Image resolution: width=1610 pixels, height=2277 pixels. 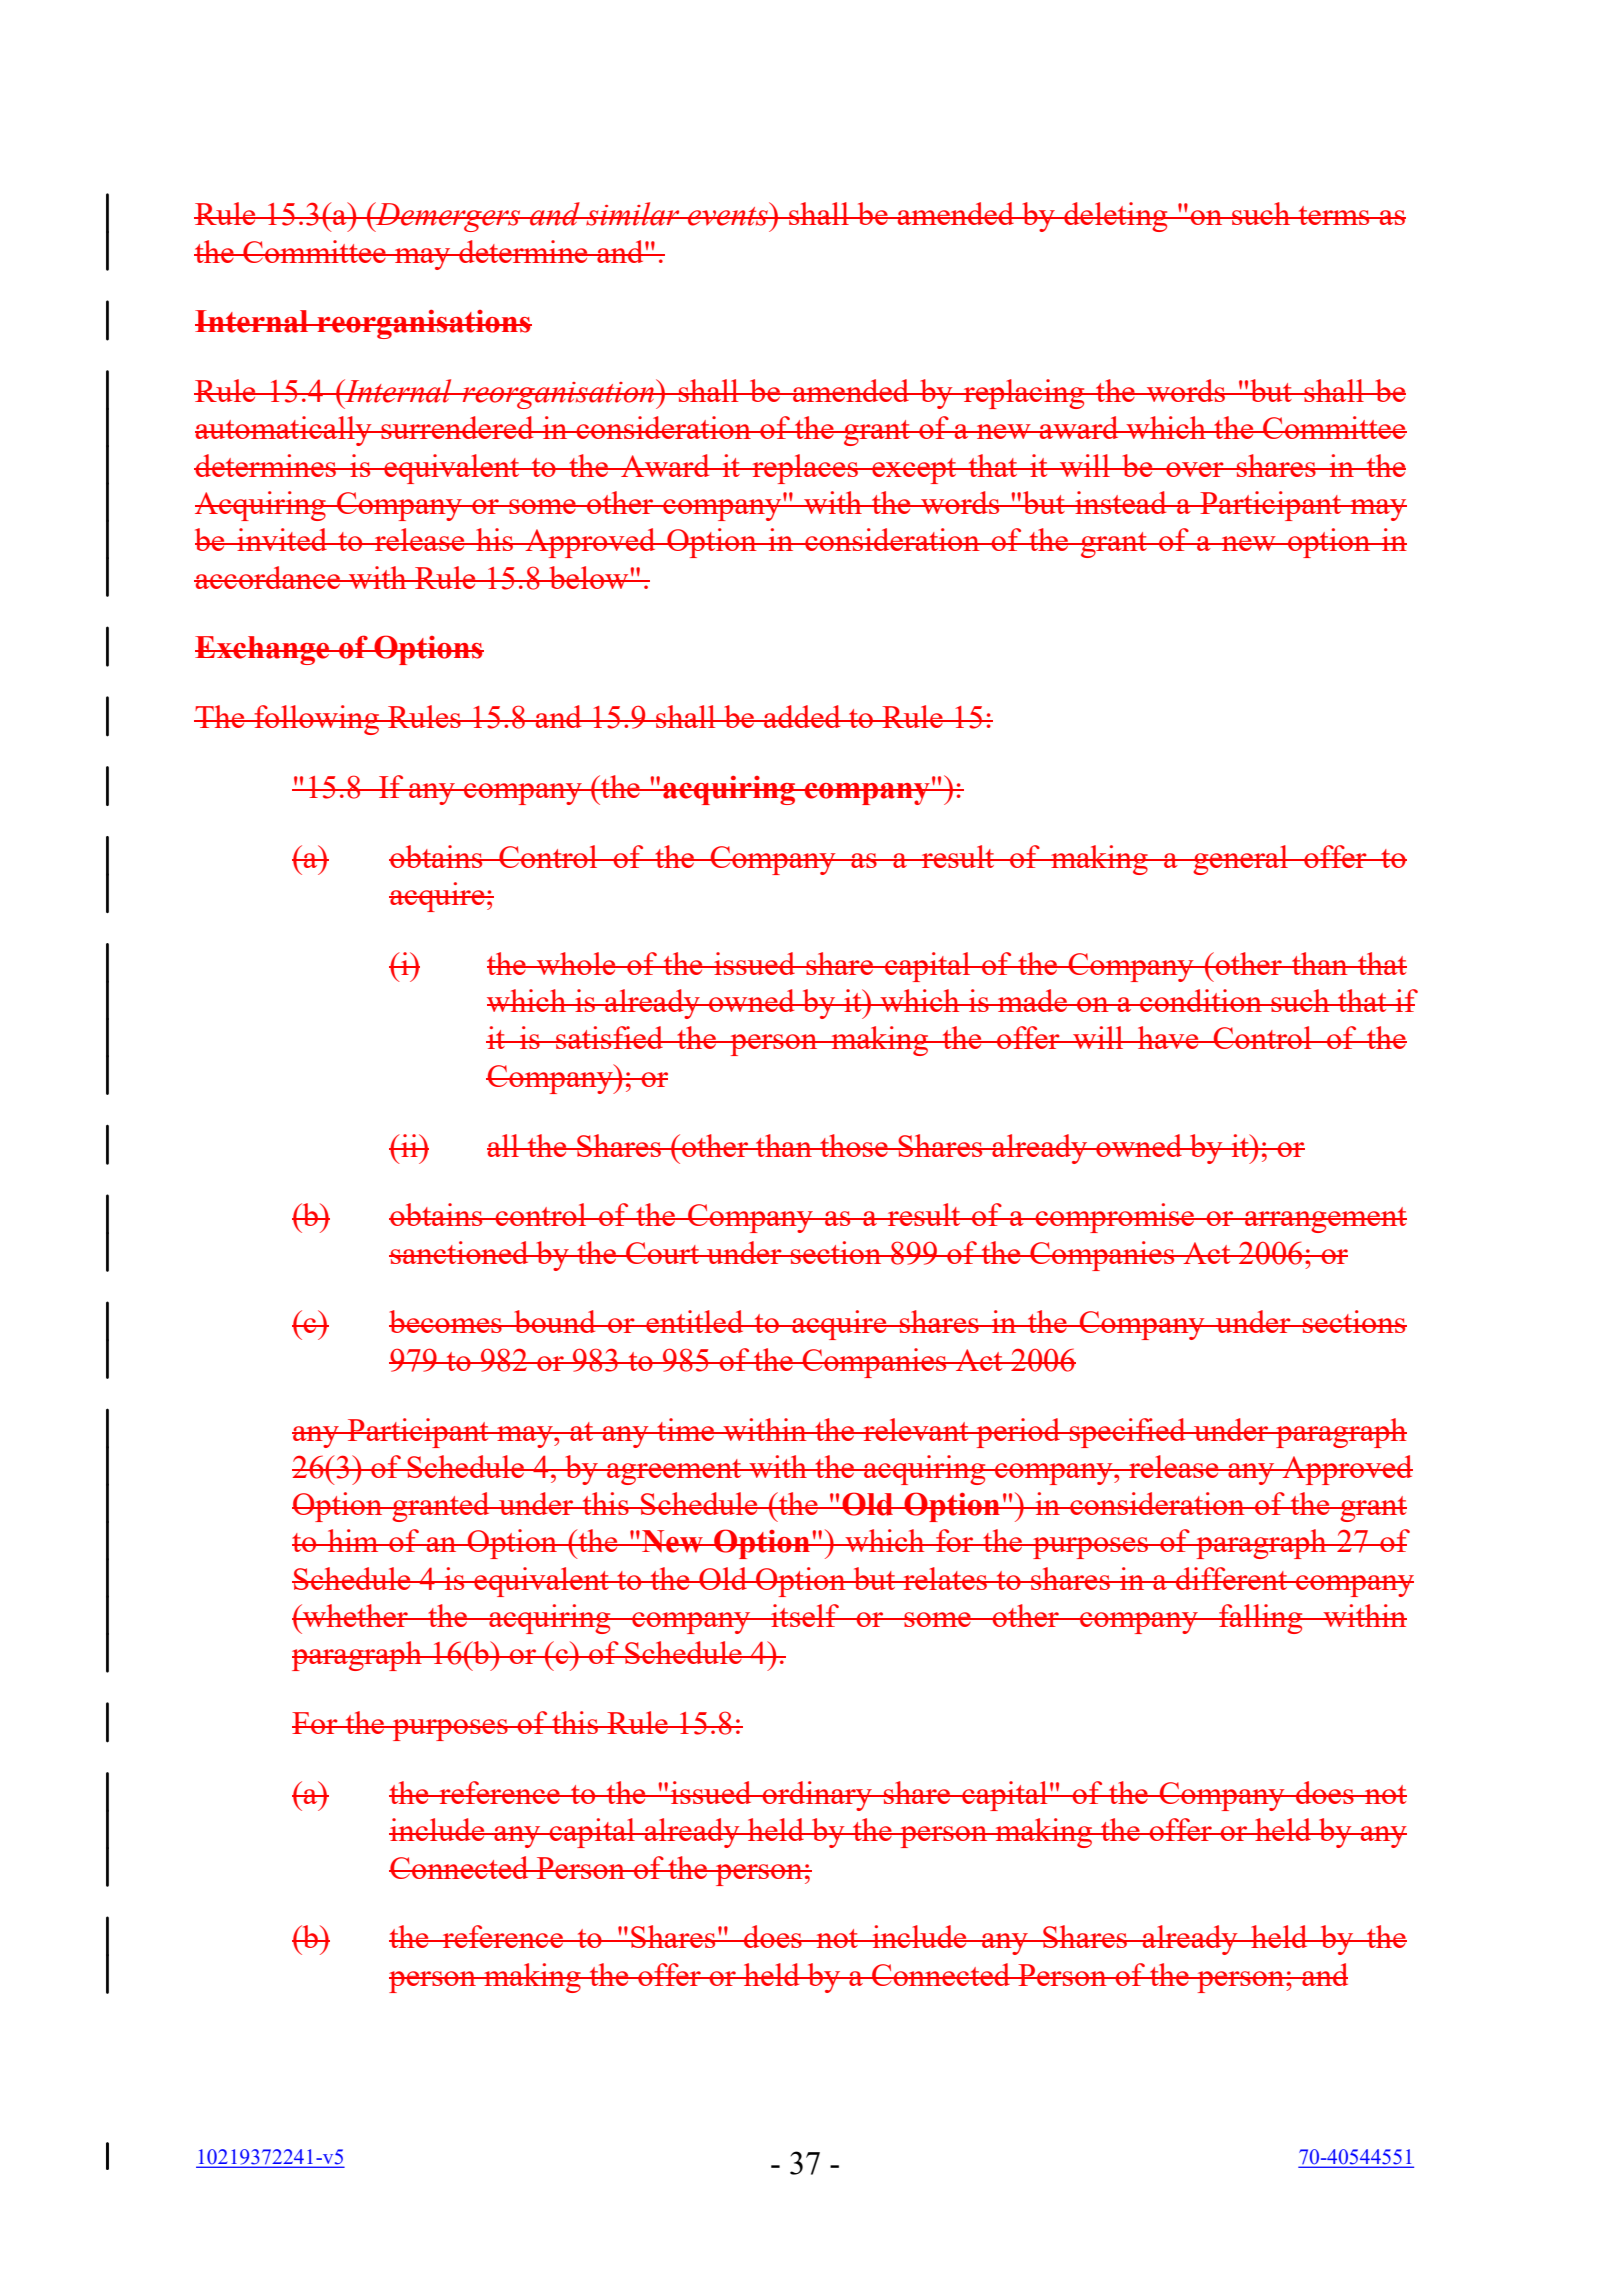 I want to click on deleting, so click(x=1116, y=217).
